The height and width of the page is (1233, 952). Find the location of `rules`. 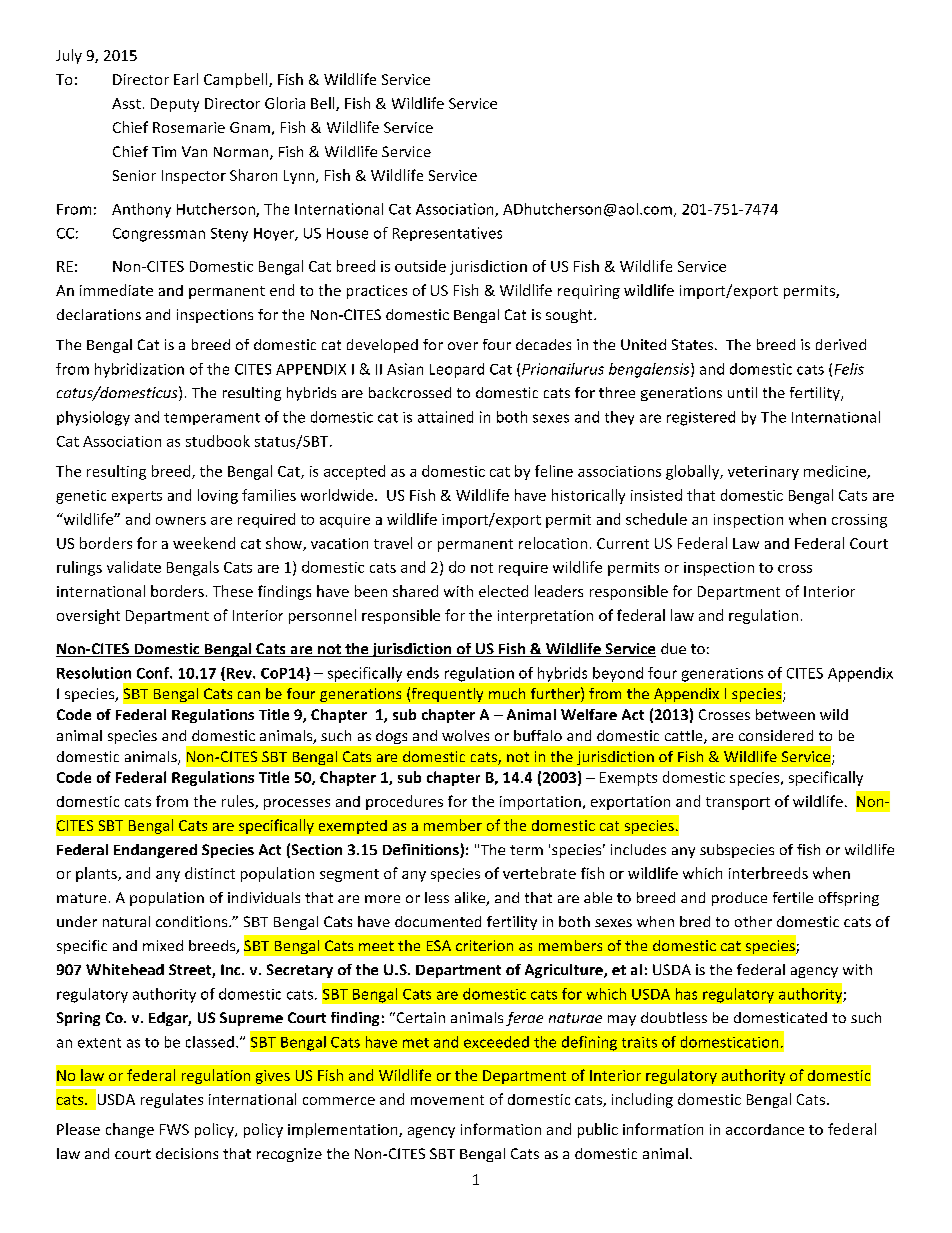

rules is located at coordinates (239, 802).
